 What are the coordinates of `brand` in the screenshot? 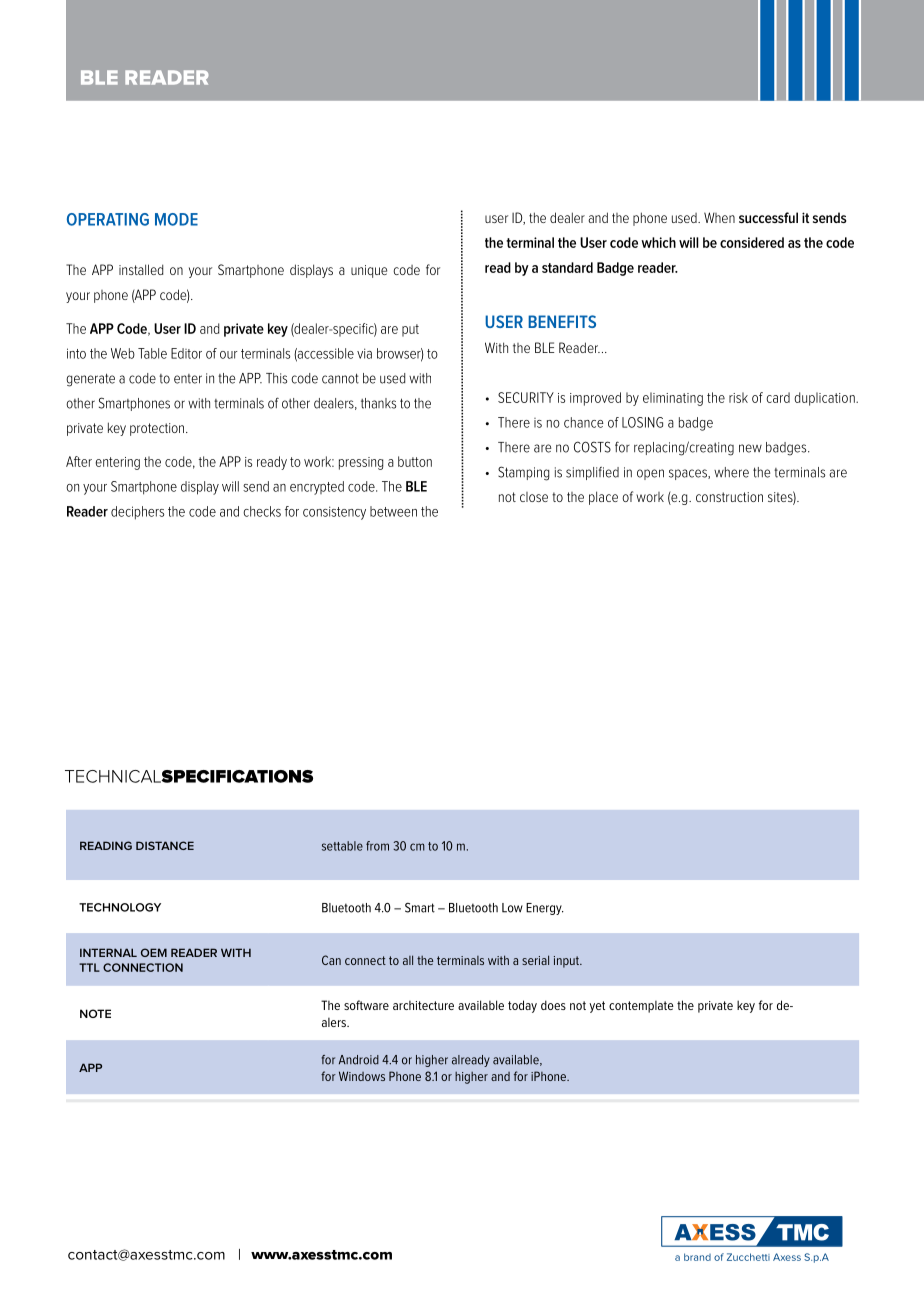 It's located at (697, 1257).
